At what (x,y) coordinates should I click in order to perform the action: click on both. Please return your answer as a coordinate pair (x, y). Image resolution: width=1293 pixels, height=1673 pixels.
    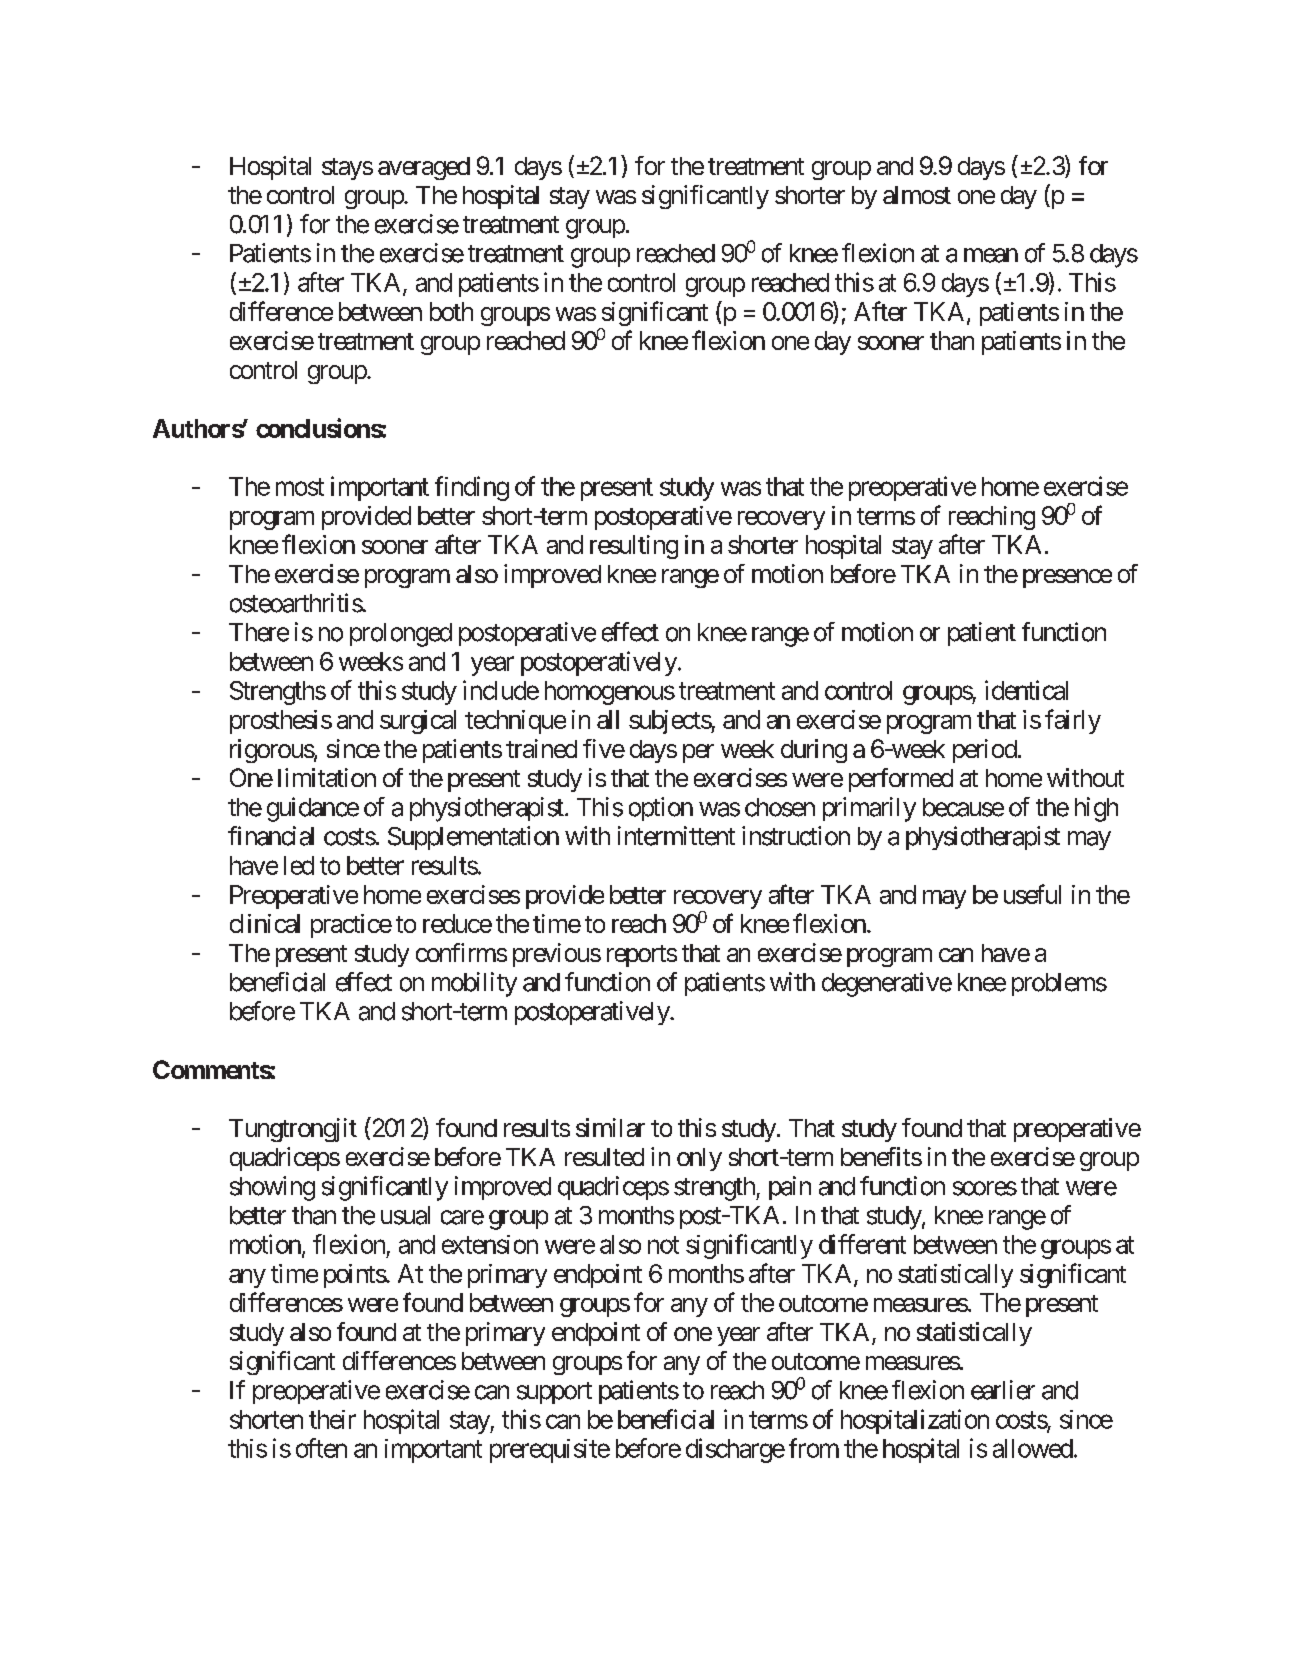
    Looking at the image, I should click on (451, 311).
